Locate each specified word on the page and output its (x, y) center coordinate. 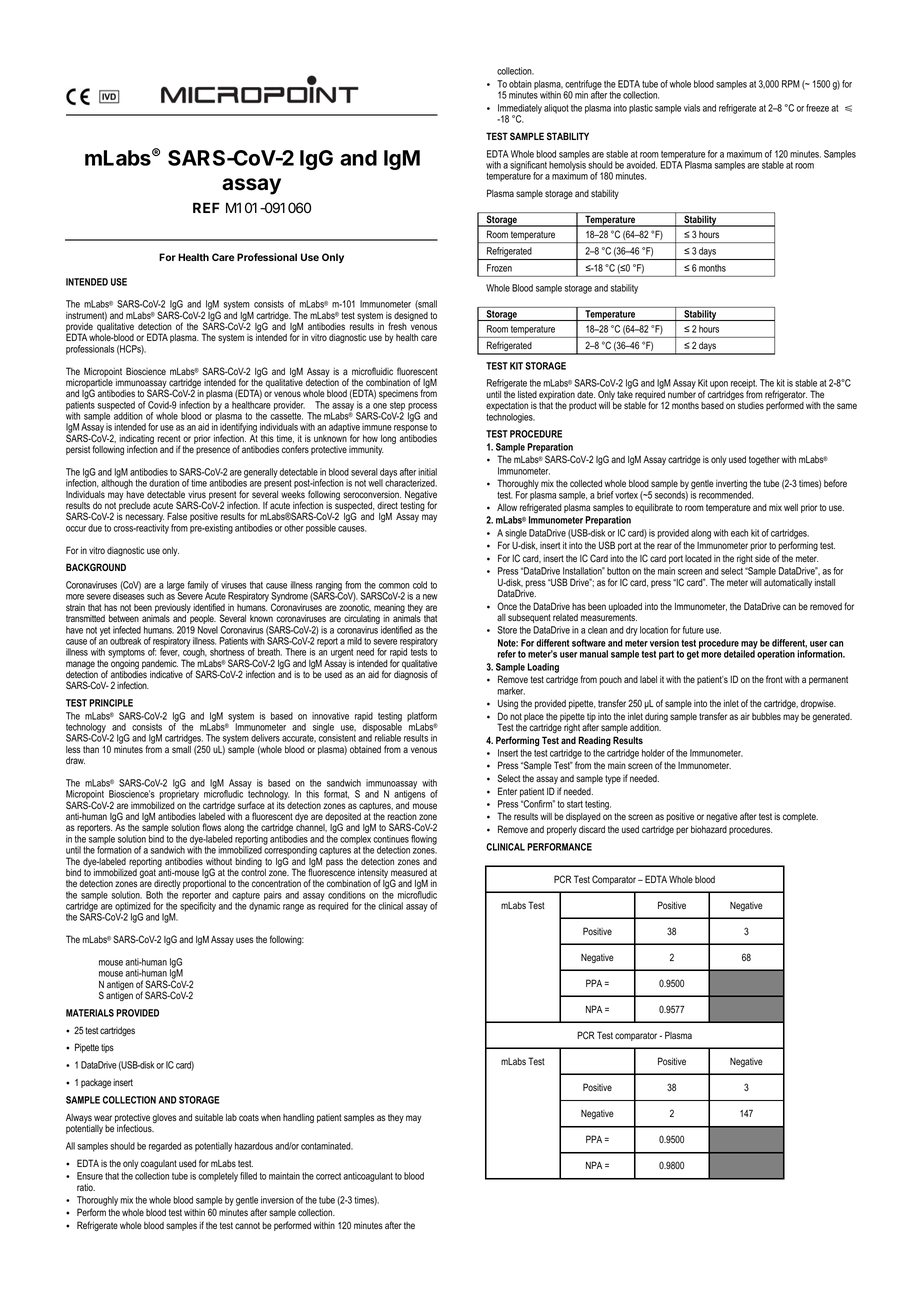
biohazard (709, 829)
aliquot (556, 109)
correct (328, 1176)
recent (169, 438)
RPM (791, 84)
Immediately (520, 110)
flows (211, 827)
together (764, 460)
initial (427, 472)
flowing (424, 840)
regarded (165, 1147)
